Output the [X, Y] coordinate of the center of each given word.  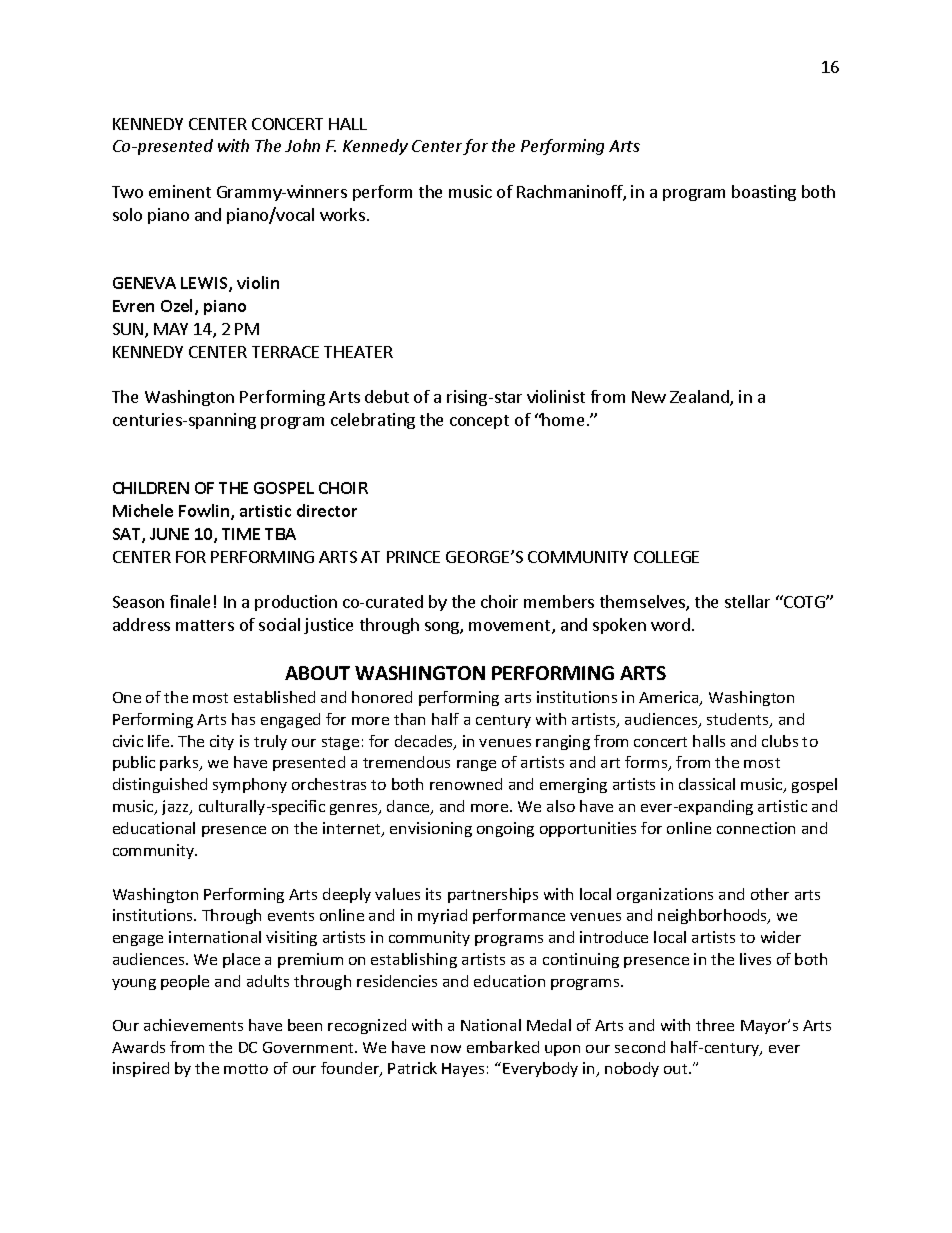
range [476, 765]
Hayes [463, 1070]
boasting [764, 193]
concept [479, 422]
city [222, 742]
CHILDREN [151, 488]
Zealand [700, 398]
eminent [180, 191]
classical [707, 784]
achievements [193, 1025]
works [342, 214]
